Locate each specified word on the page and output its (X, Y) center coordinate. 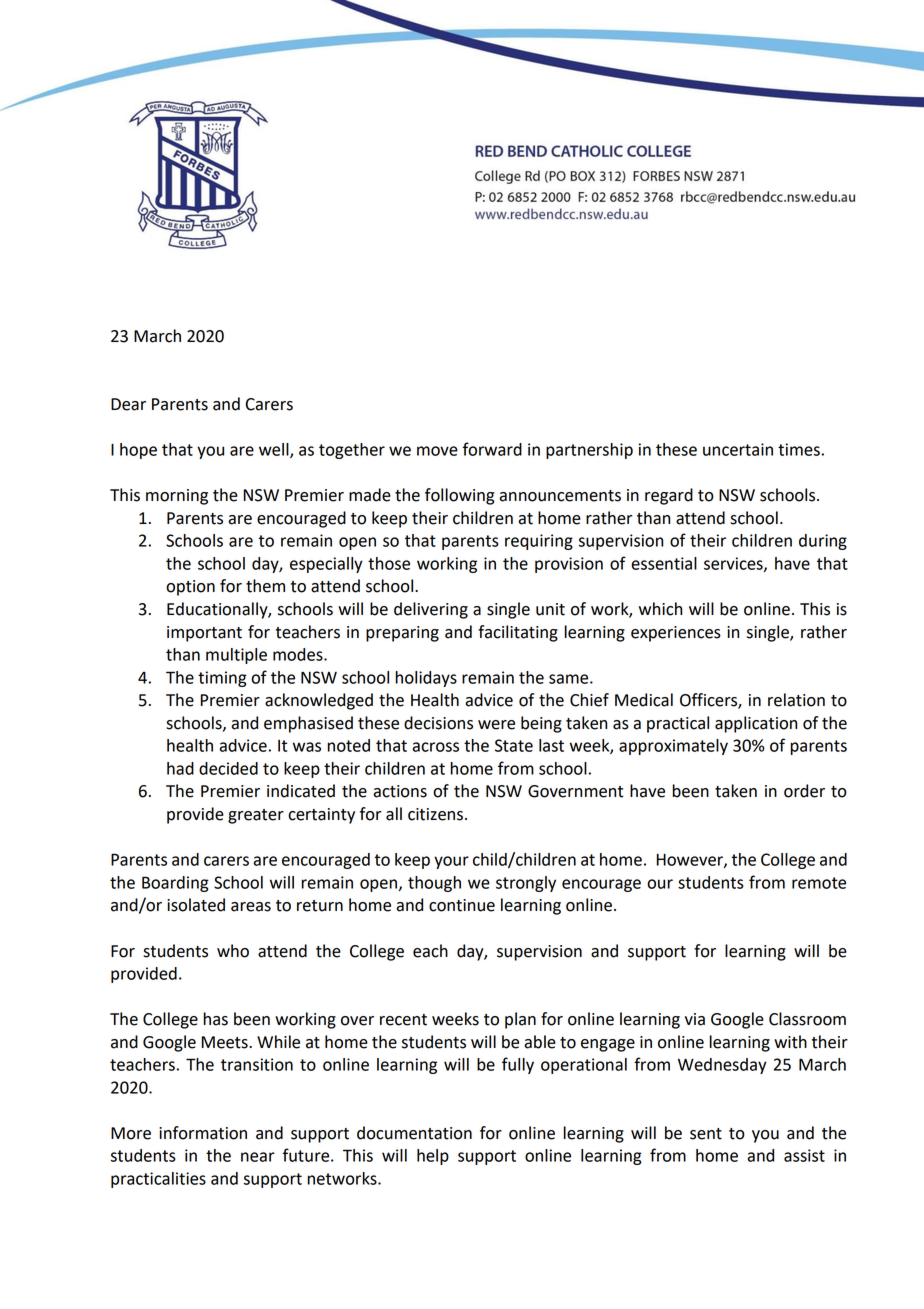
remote (819, 883)
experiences (676, 634)
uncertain (738, 449)
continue (462, 905)
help (433, 1157)
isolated (196, 905)
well (275, 450)
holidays (426, 679)
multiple (236, 656)
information (203, 1133)
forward (492, 449)
